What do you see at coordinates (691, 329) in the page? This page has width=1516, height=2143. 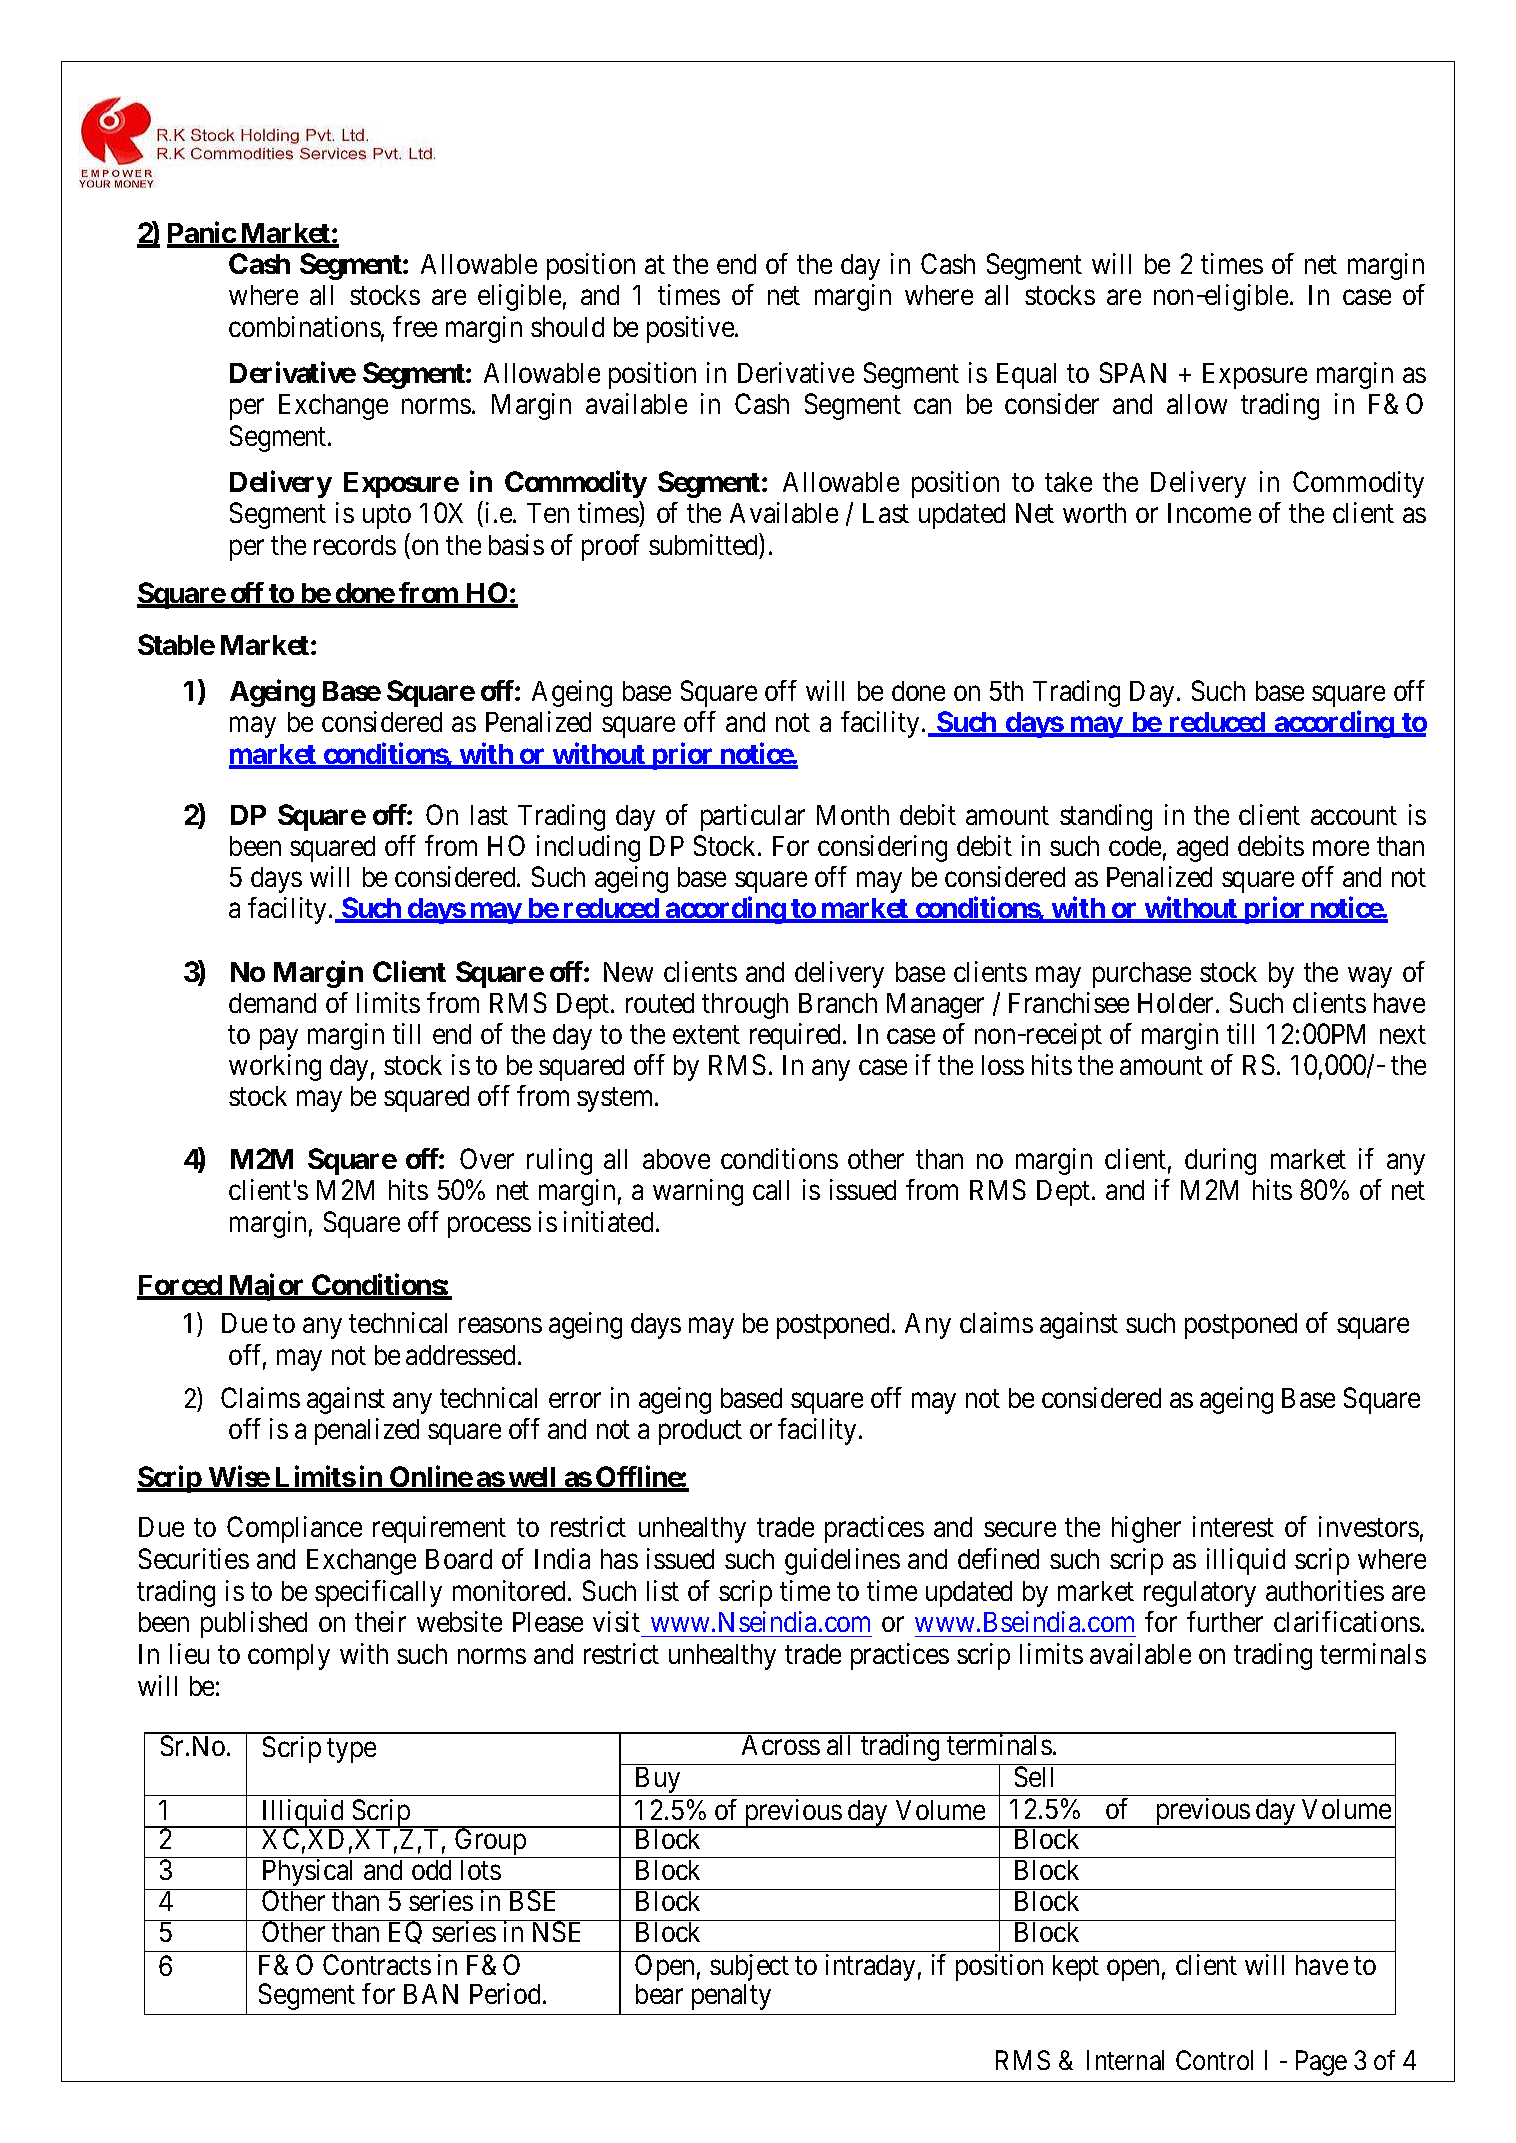 I see `positive` at bounding box center [691, 329].
